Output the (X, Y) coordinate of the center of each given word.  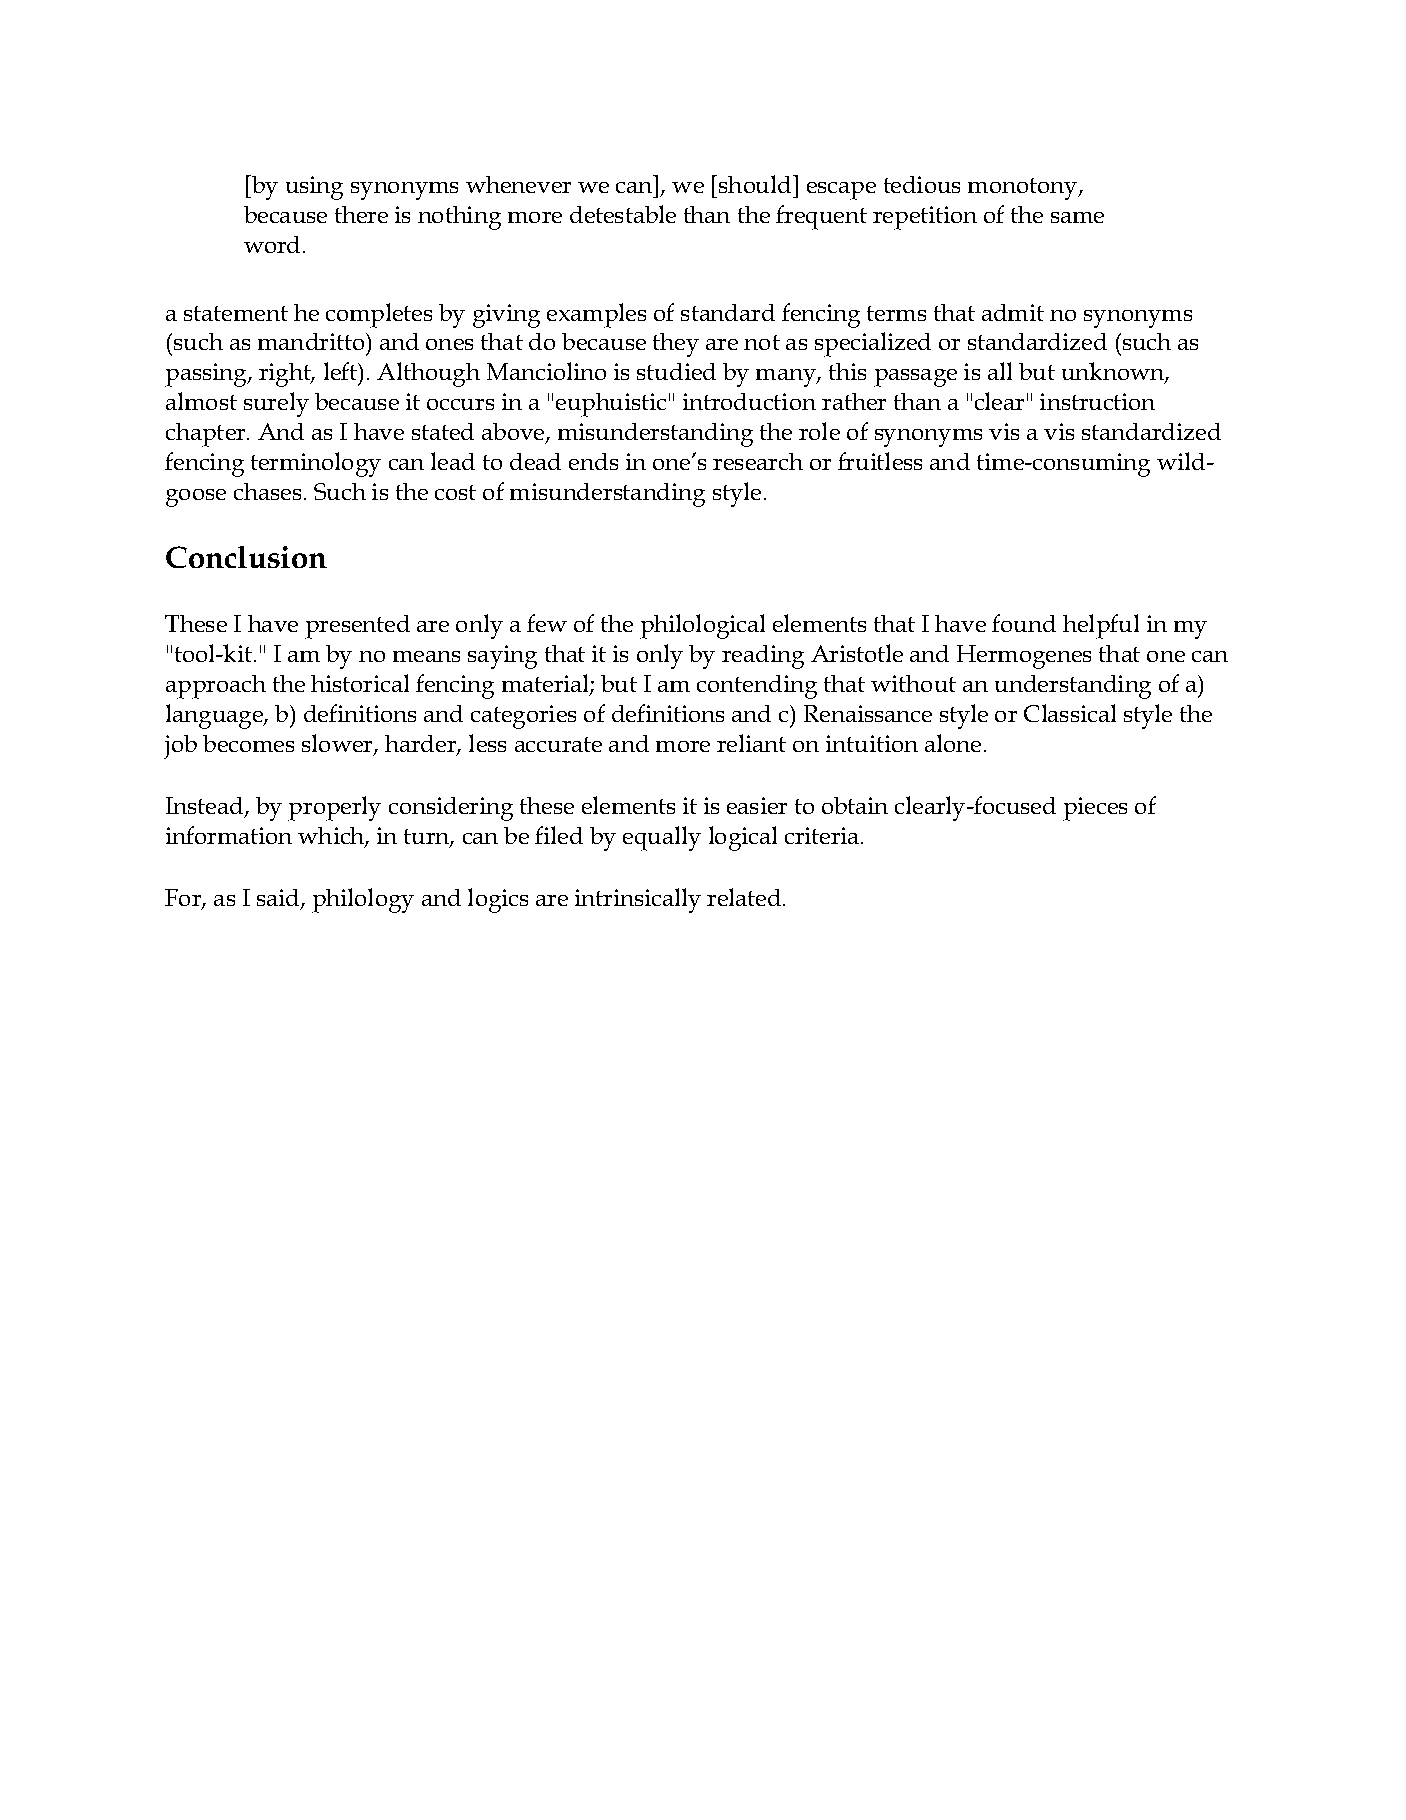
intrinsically (638, 900)
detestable (623, 214)
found (1024, 623)
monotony (1024, 189)
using (314, 188)
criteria (823, 835)
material (546, 684)
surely (276, 404)
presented (357, 627)
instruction (1097, 401)
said (279, 899)
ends (593, 461)
